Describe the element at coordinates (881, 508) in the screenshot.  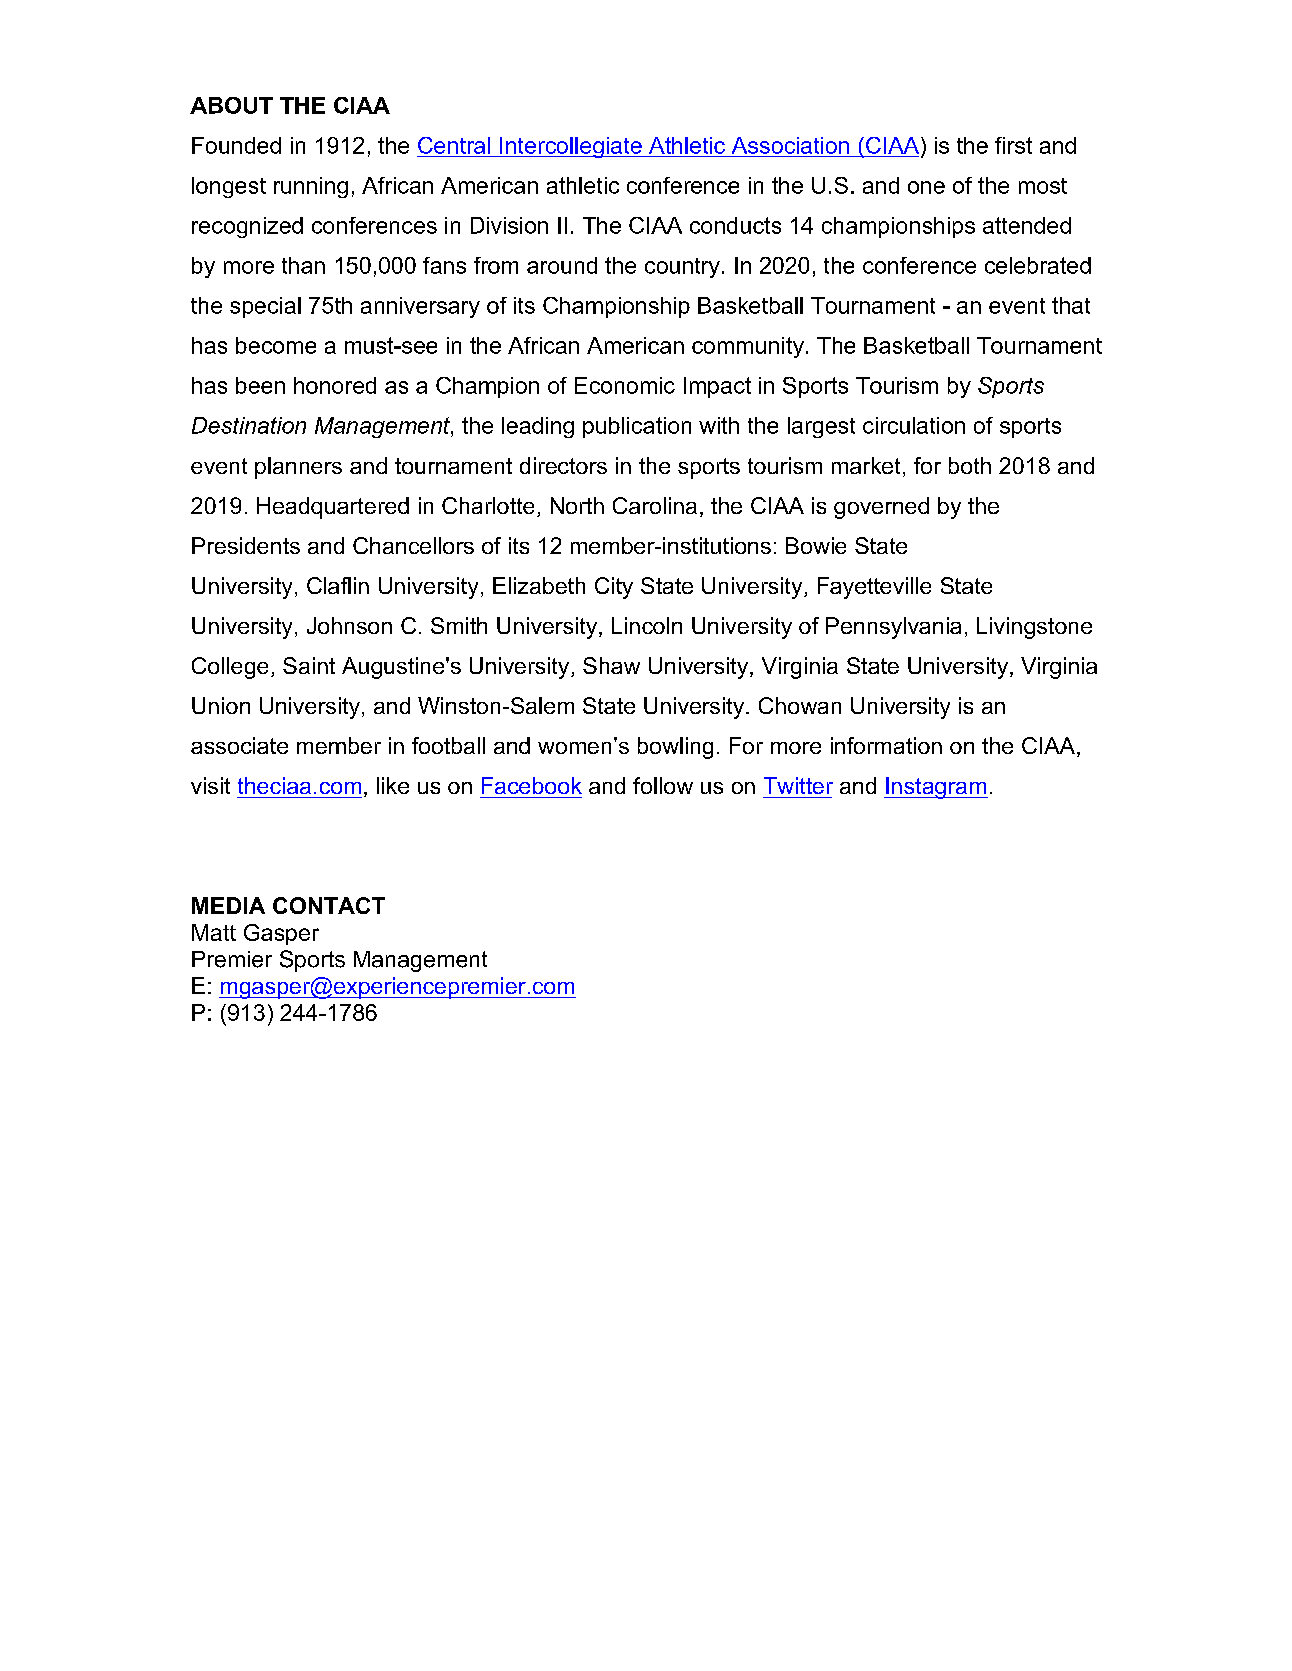
I see `governed` at that location.
